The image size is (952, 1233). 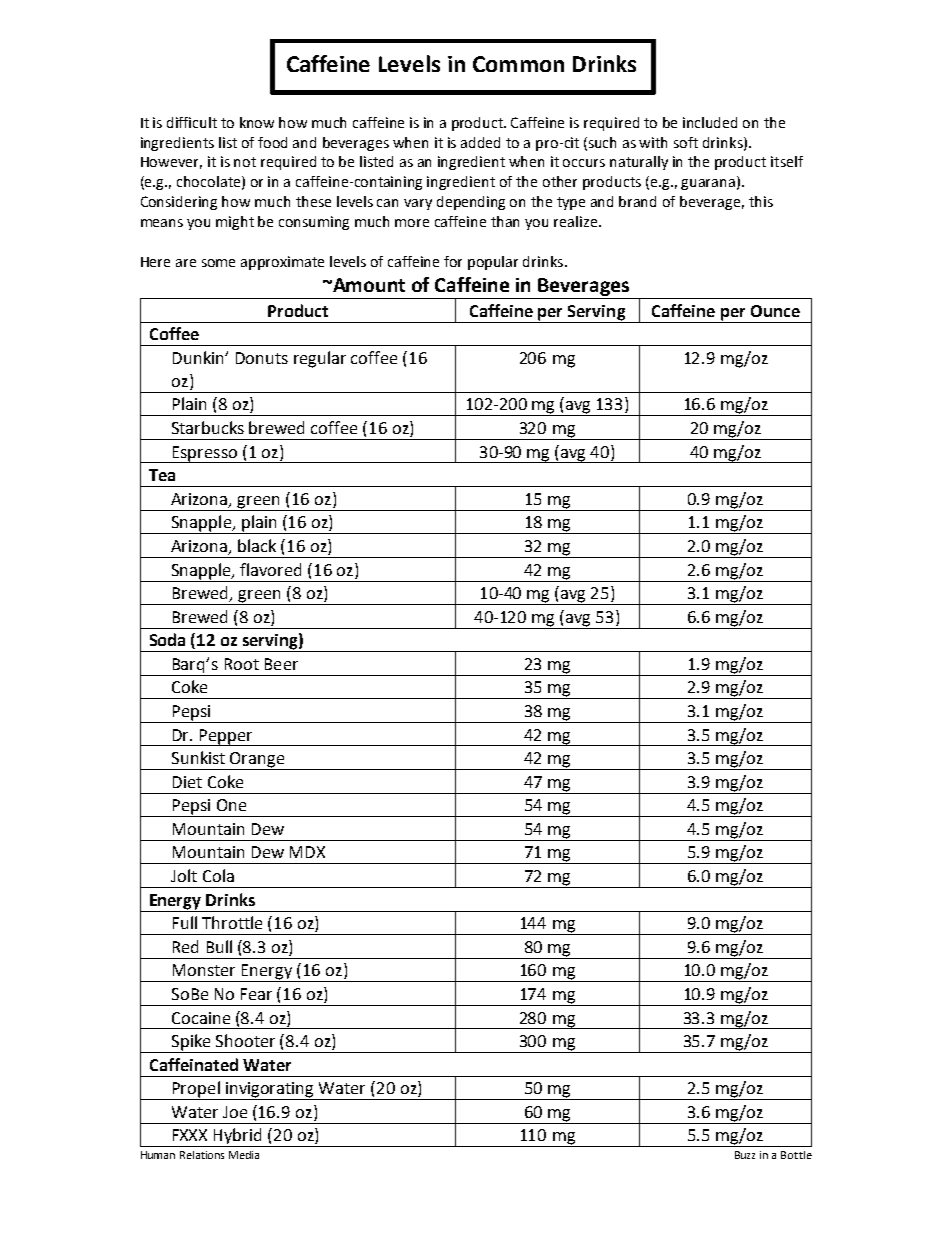 I want to click on invigorating, so click(x=270, y=1091).
